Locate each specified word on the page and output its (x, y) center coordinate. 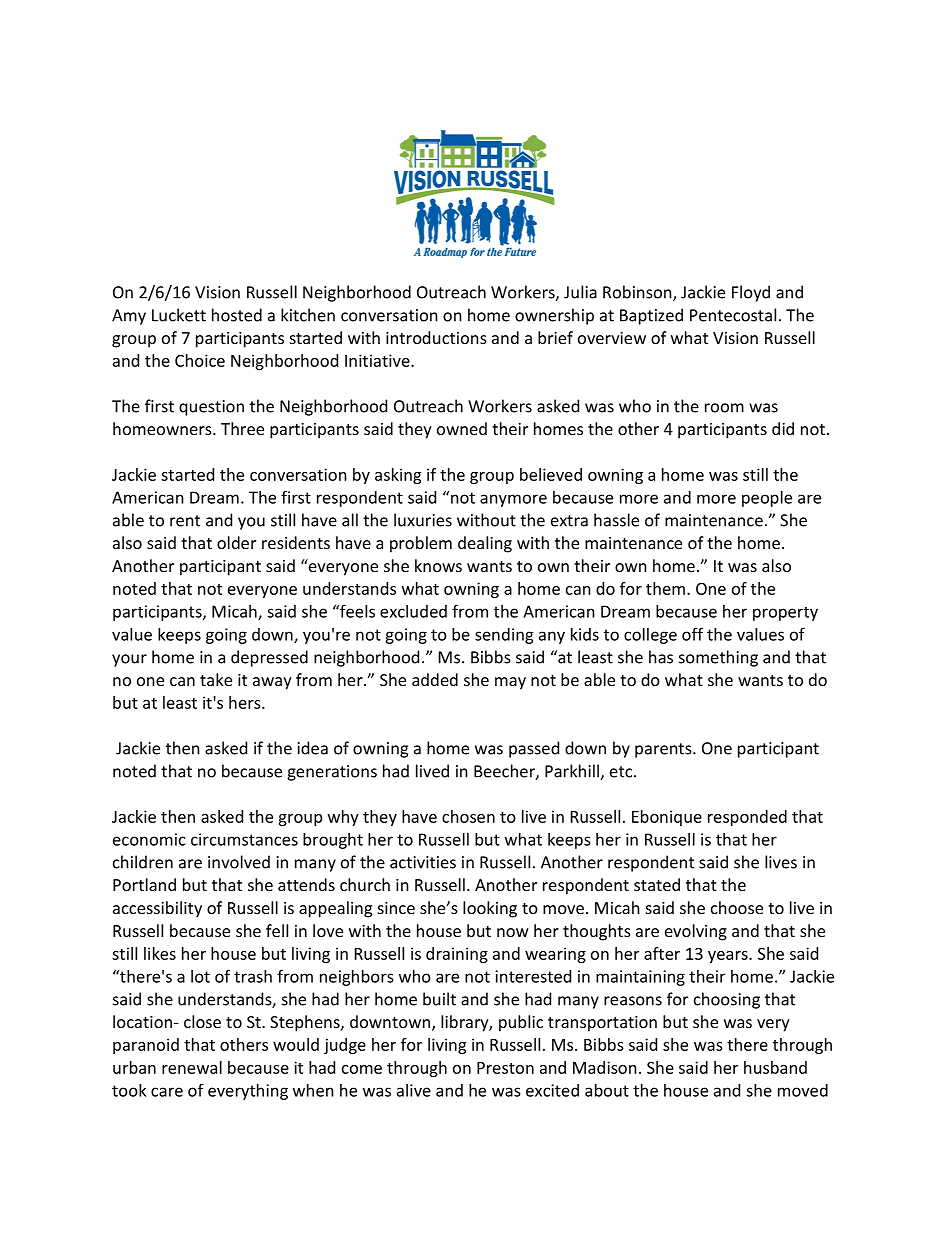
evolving (696, 932)
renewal (192, 1067)
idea (313, 748)
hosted (237, 315)
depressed (269, 658)
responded (747, 818)
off (692, 634)
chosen (468, 816)
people (767, 499)
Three (242, 428)
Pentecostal (733, 315)
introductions (436, 337)
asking (398, 476)
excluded (413, 611)
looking (490, 909)
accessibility (157, 909)
